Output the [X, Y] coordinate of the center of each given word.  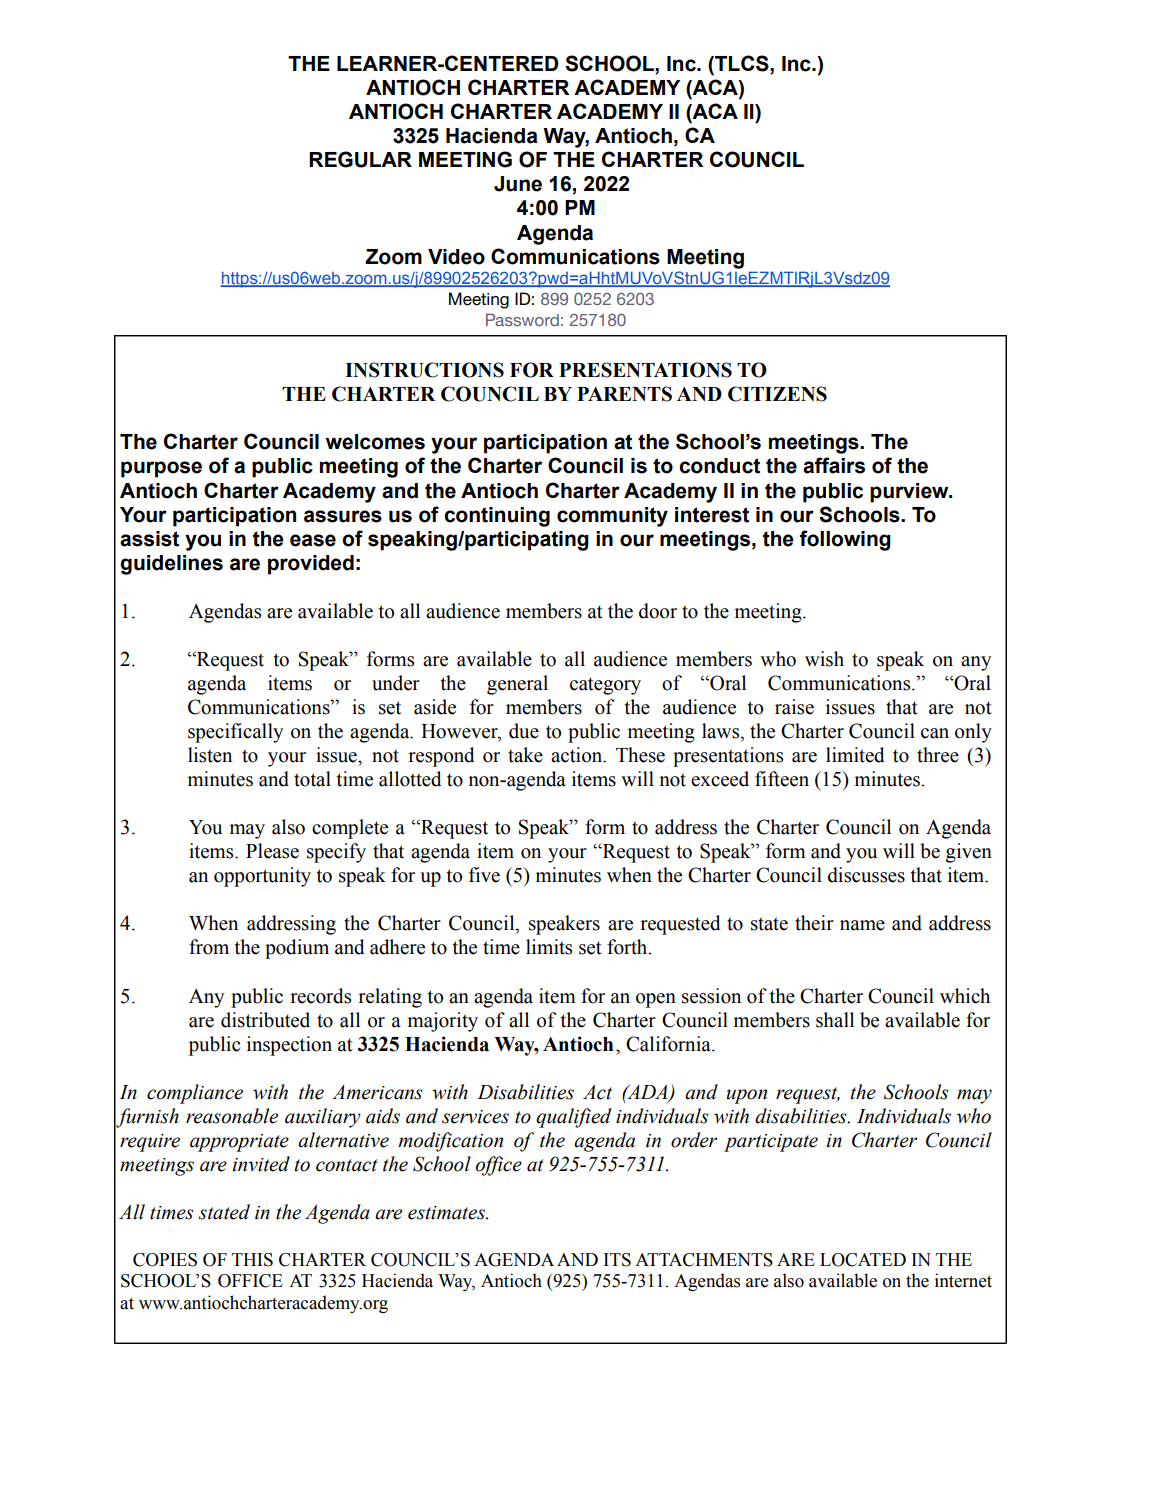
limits [549, 947]
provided [311, 565]
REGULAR [360, 159]
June [518, 184]
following [845, 540]
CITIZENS [777, 394]
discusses [866, 875]
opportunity [262, 877]
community [612, 517]
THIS [252, 1260]
